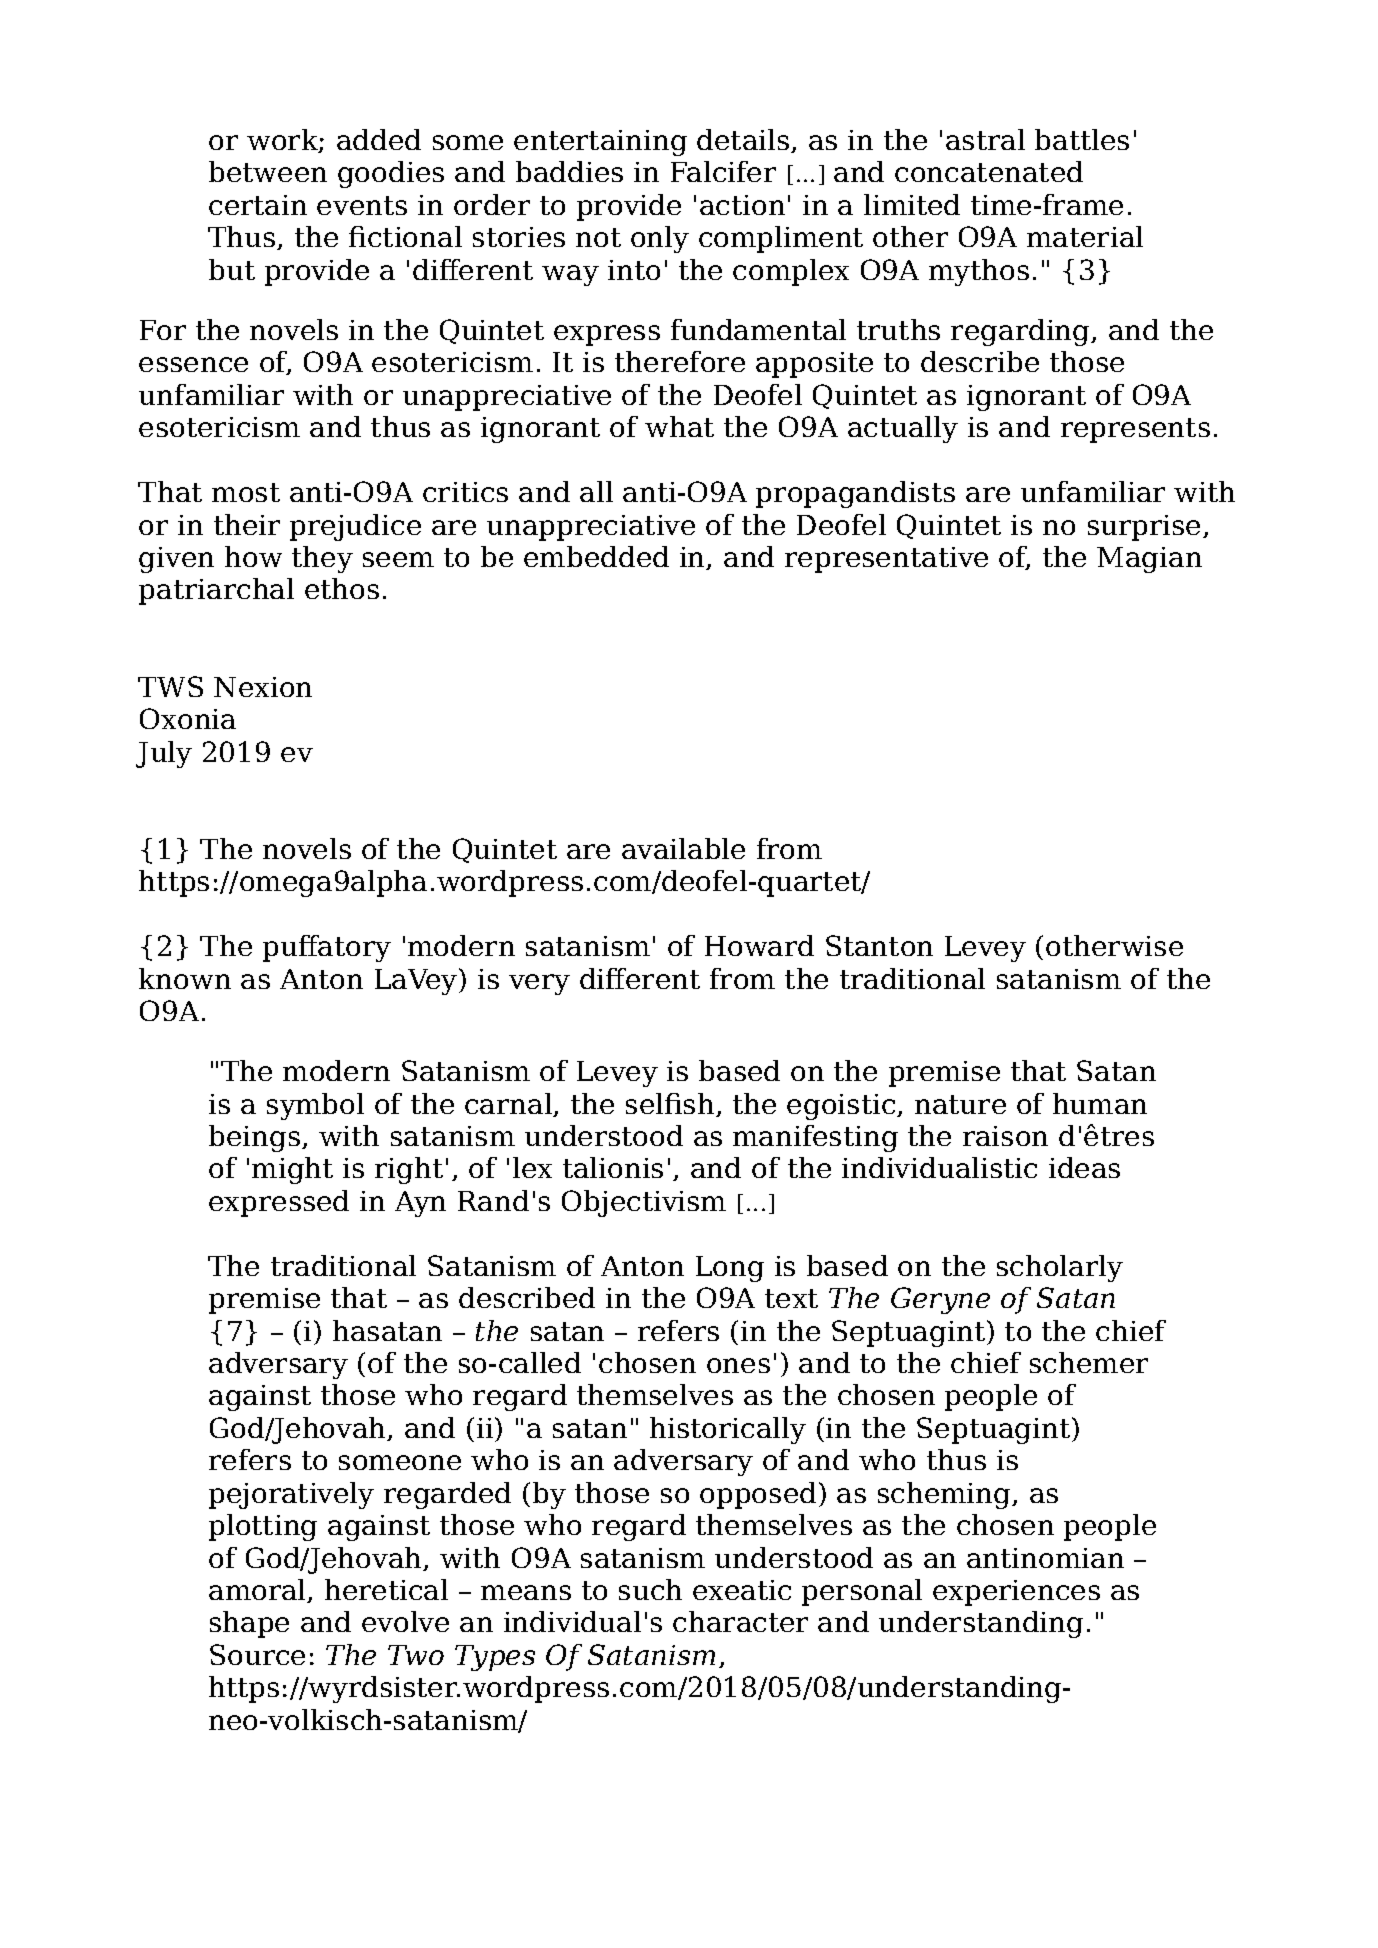 Image resolution: width=1378 pixels, height=1948 pixels. I want to click on between, so click(268, 171).
